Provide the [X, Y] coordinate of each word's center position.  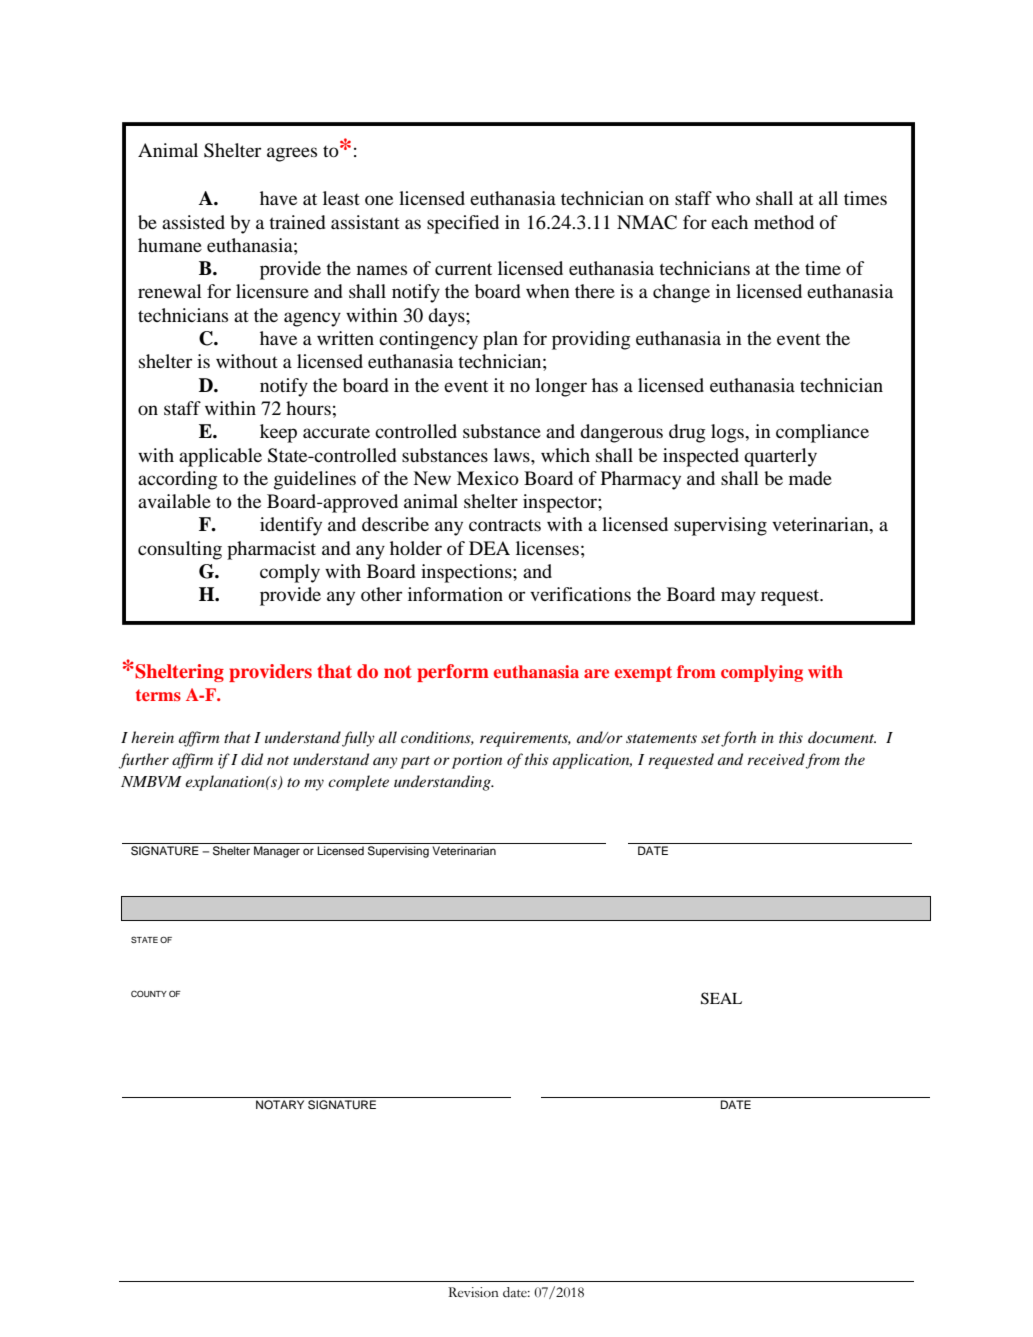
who [733, 198]
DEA [489, 548]
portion [477, 761]
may [738, 598]
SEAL [721, 998]
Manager [277, 852]
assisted [193, 222]
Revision [473, 1292]
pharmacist [271, 550]
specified [463, 224]
